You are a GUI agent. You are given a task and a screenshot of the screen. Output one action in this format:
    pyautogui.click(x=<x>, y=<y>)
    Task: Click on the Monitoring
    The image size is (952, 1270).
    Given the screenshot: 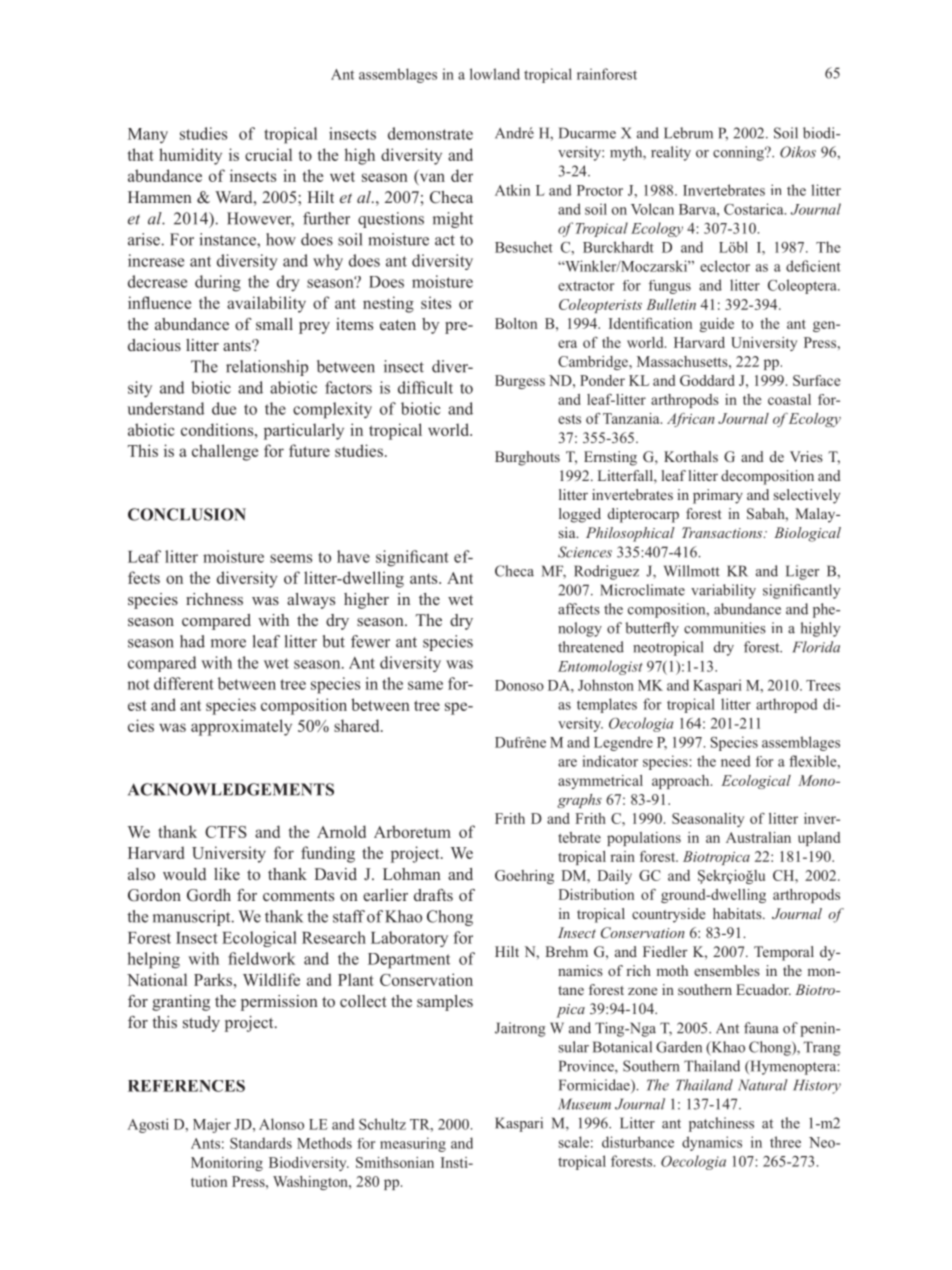 What is the action you would take?
    pyautogui.click(x=227, y=1164)
